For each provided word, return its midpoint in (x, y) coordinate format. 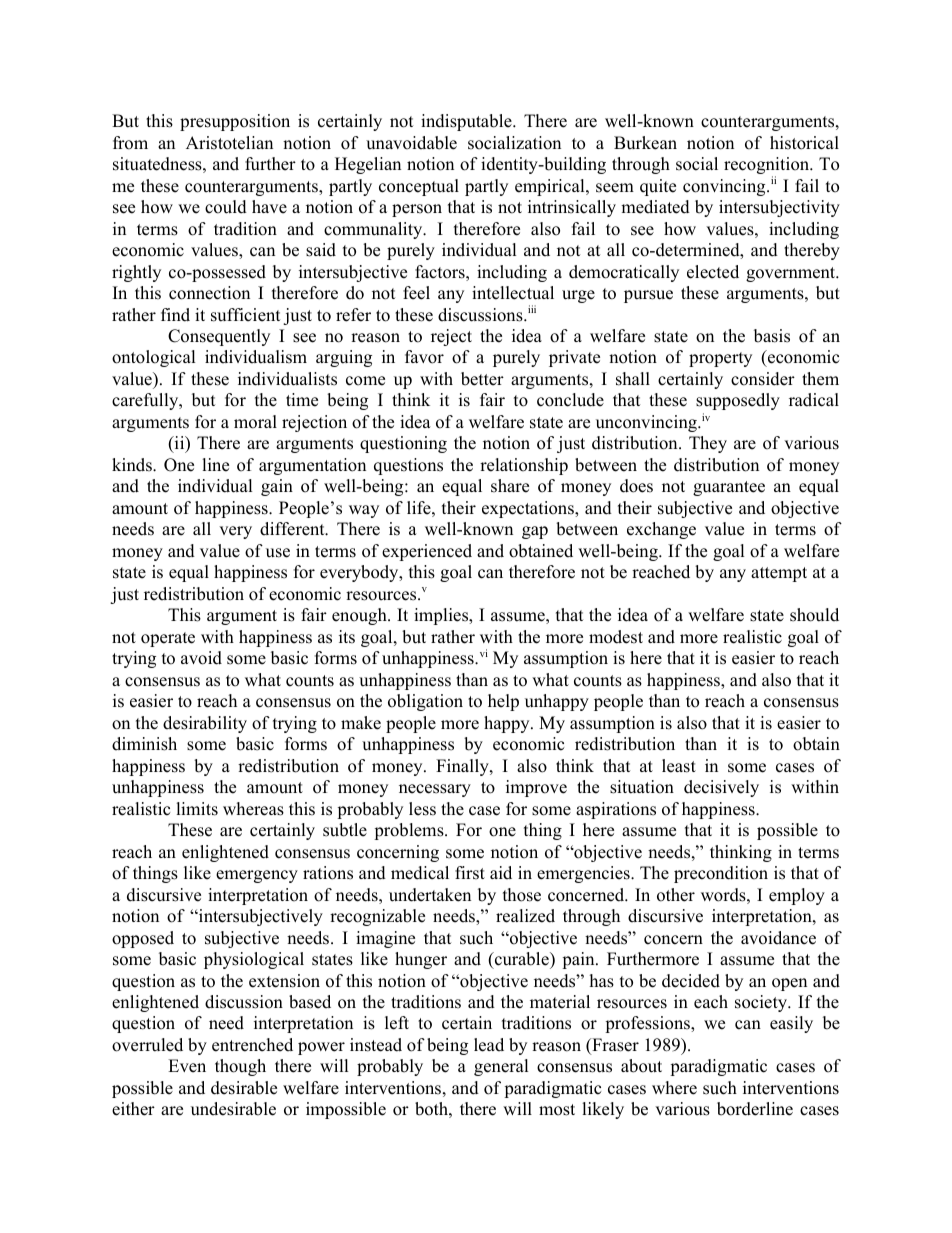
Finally (463, 767)
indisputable (467, 122)
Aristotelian (229, 143)
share (510, 486)
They (708, 444)
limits (197, 809)
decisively (721, 788)
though (240, 1067)
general (501, 1067)
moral (255, 422)
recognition (768, 167)
